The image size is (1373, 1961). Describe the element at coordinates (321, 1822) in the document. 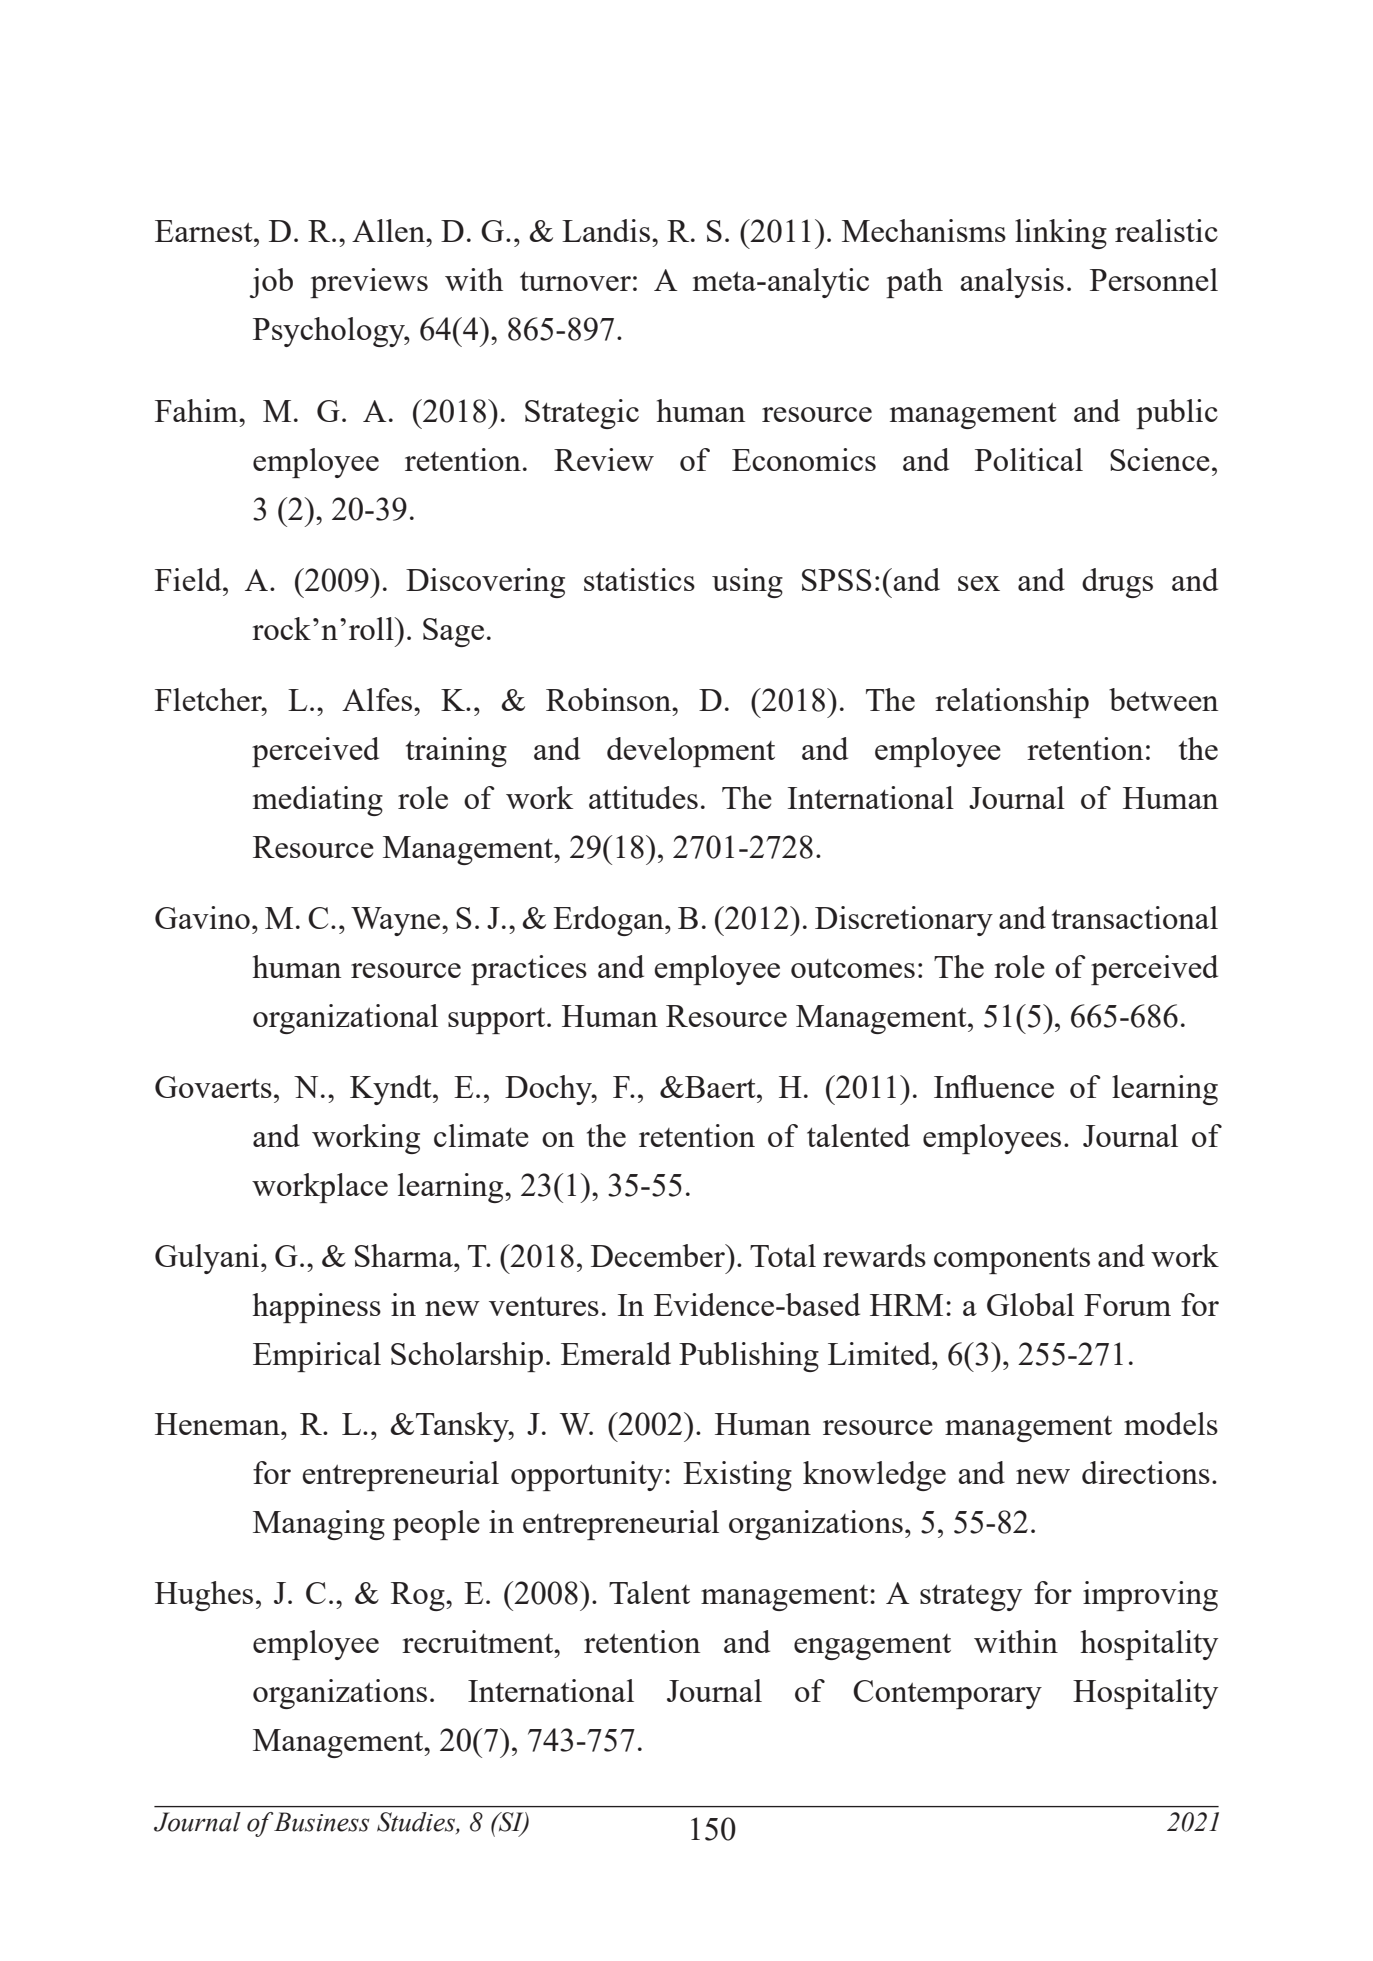

I see `Business` at that location.
